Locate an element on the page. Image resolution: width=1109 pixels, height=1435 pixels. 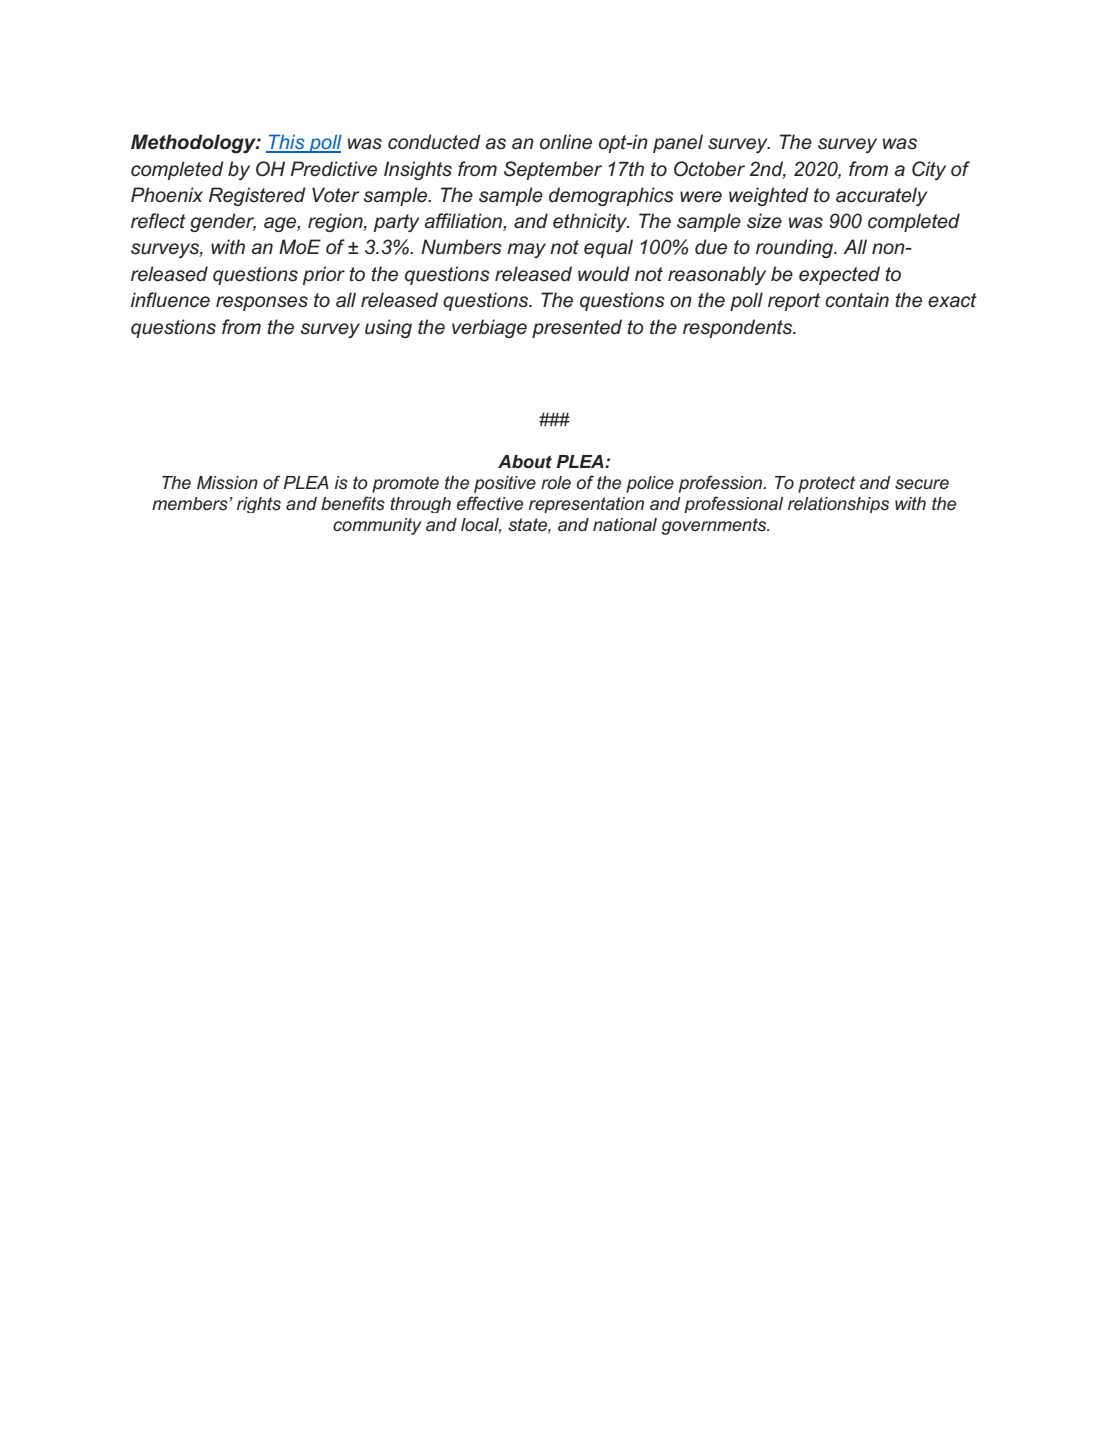
prior is located at coordinates (324, 275).
